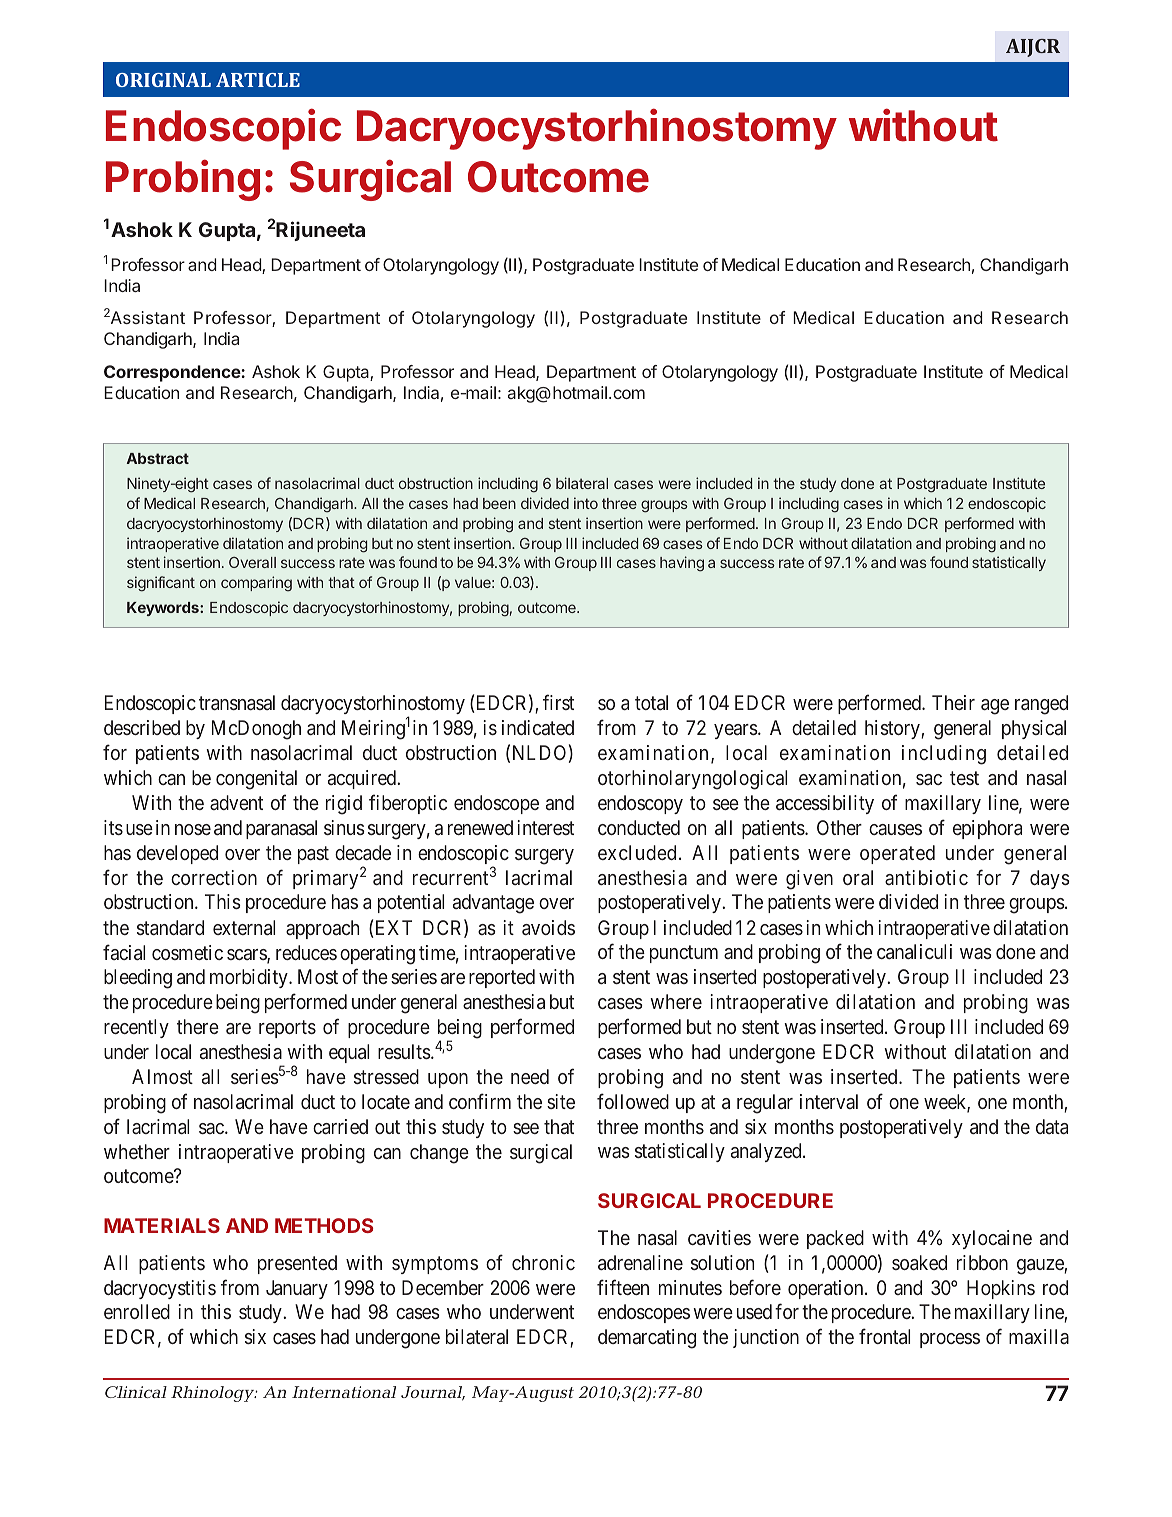 The image size is (1172, 1517). What do you see at coordinates (548, 927) in the image?
I see `avoids` at bounding box center [548, 927].
